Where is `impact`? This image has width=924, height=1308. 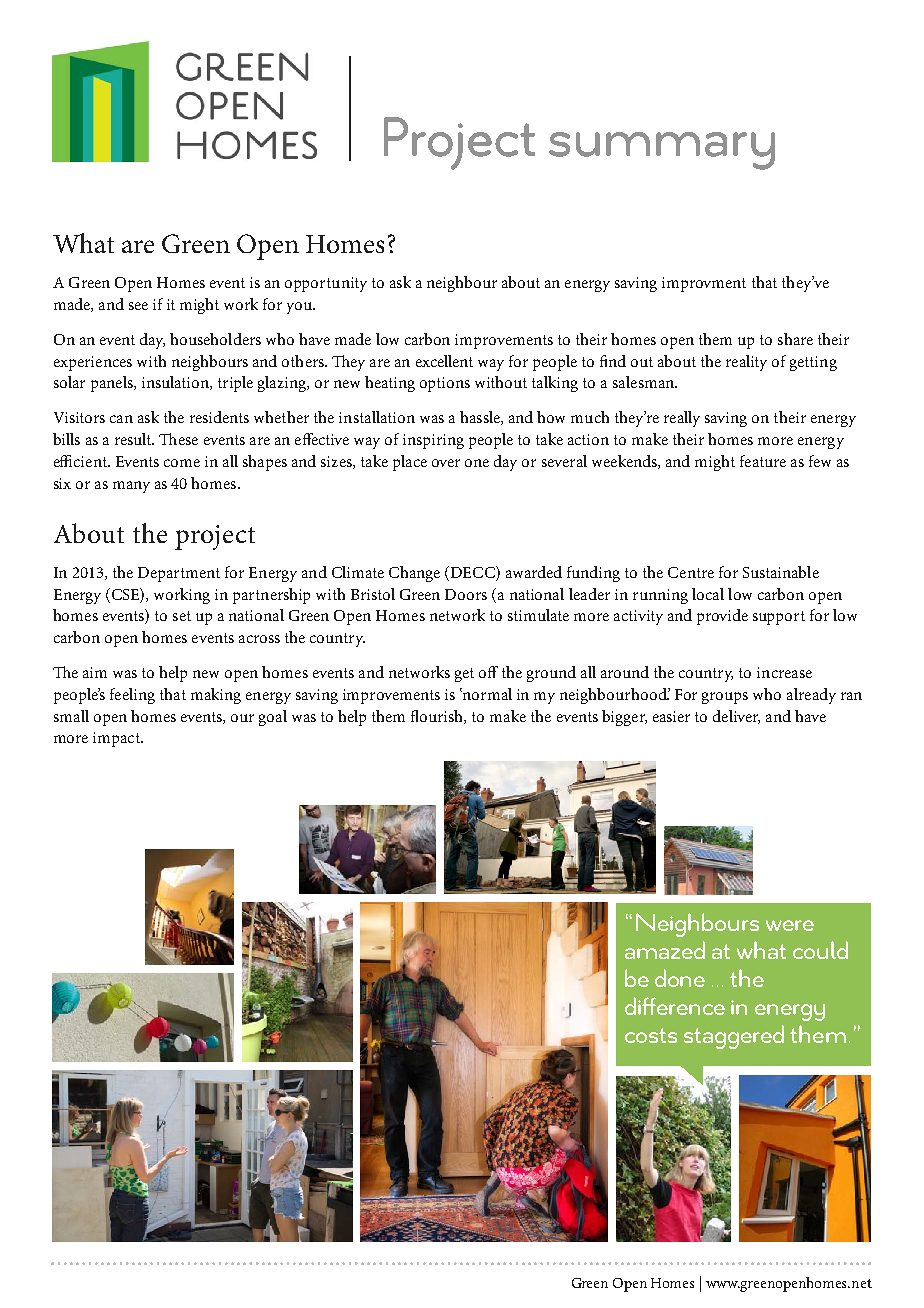
impact is located at coordinates (117, 739).
